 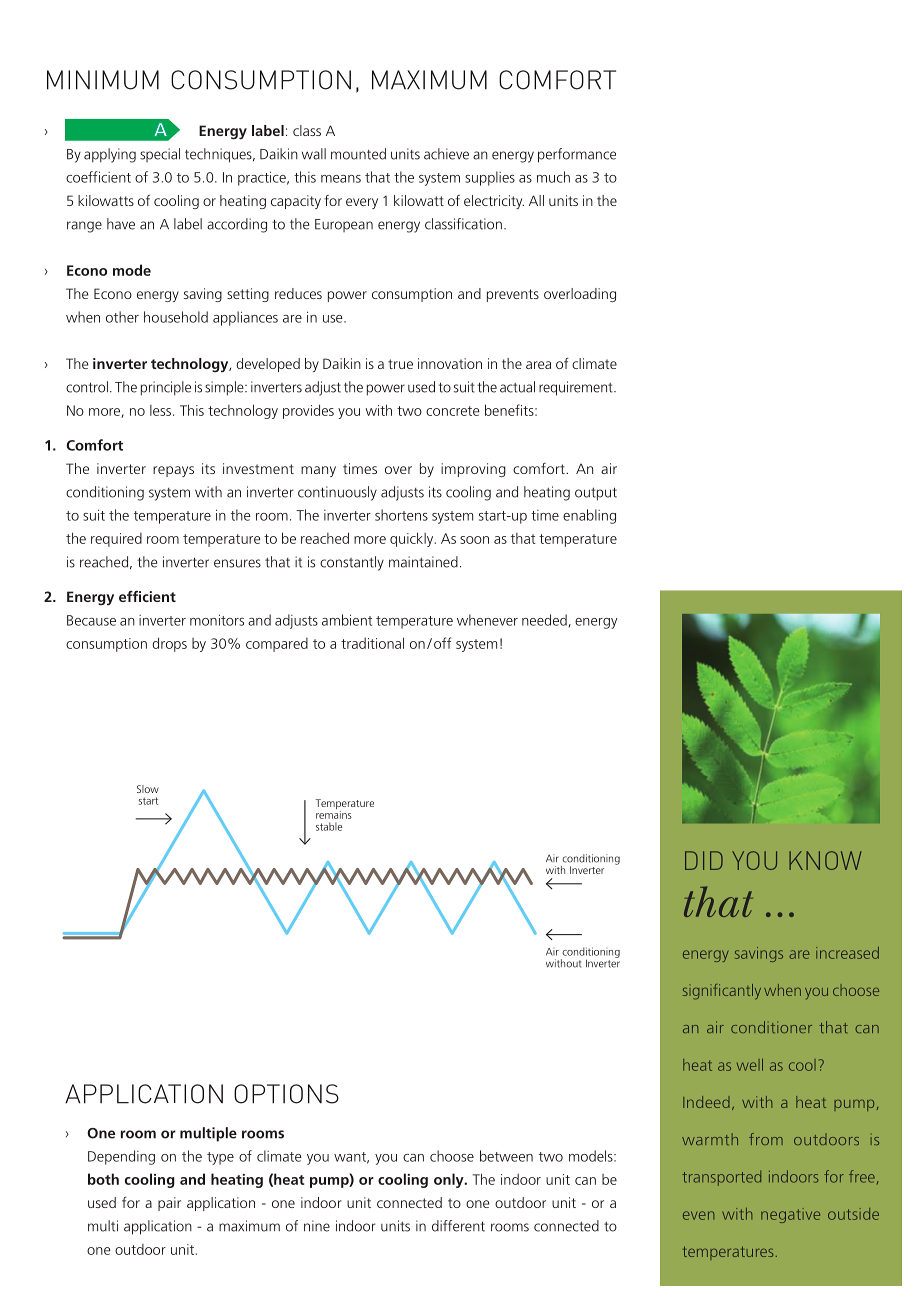 I want to click on pair, so click(x=169, y=1204).
